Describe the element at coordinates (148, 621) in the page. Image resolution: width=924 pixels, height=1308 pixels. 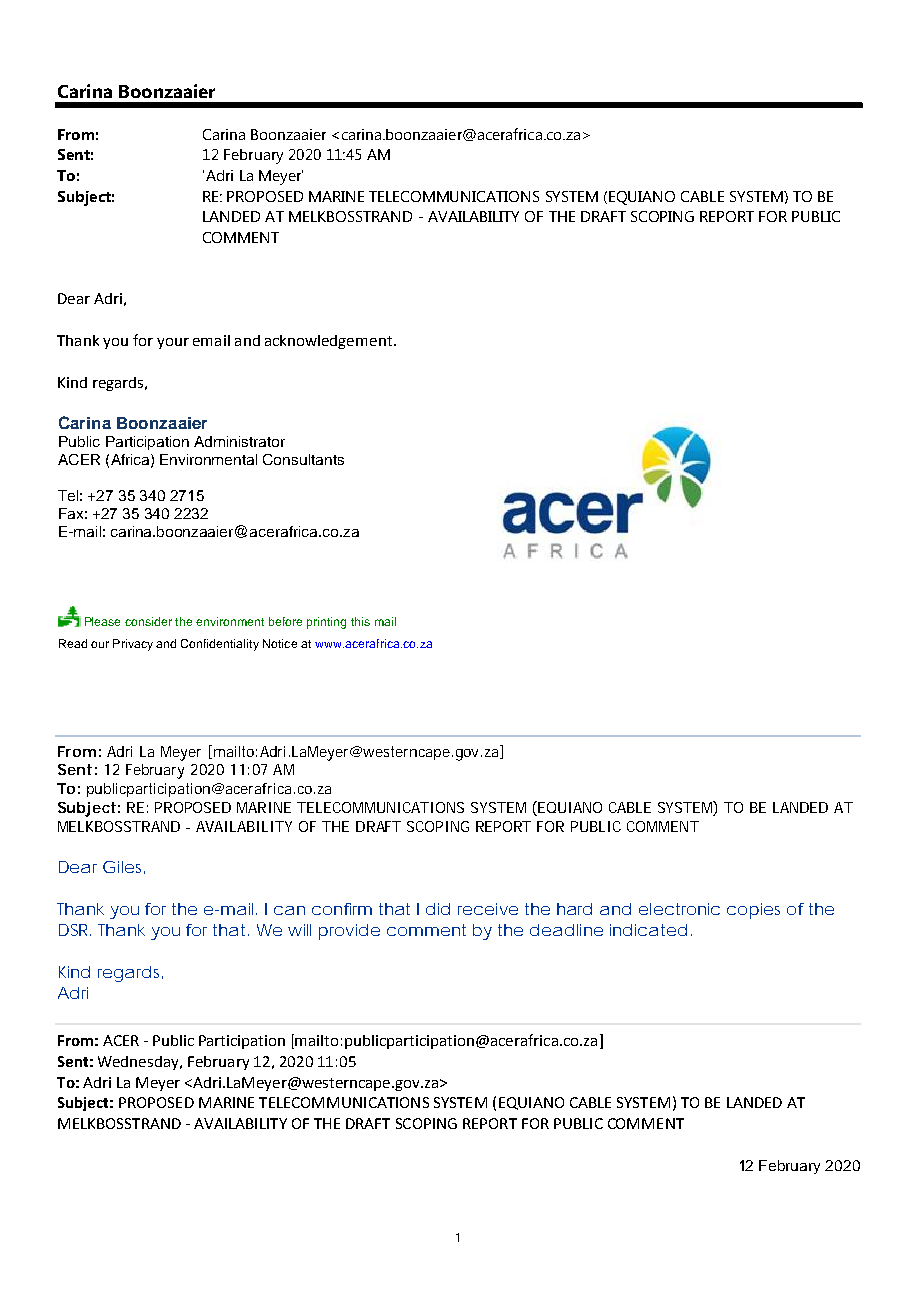
I see `consider` at that location.
